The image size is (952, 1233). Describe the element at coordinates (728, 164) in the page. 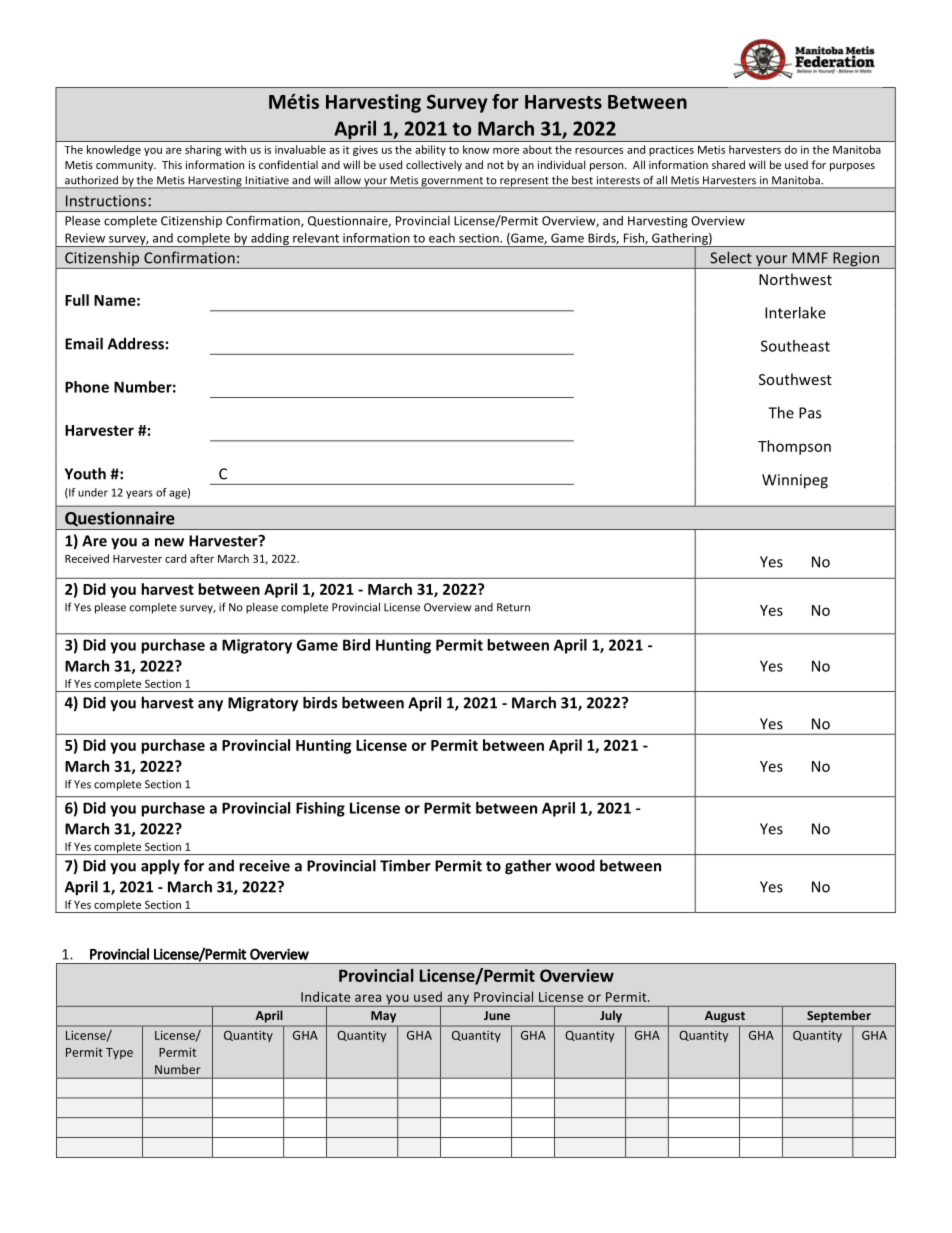

I see `shared` at that location.
